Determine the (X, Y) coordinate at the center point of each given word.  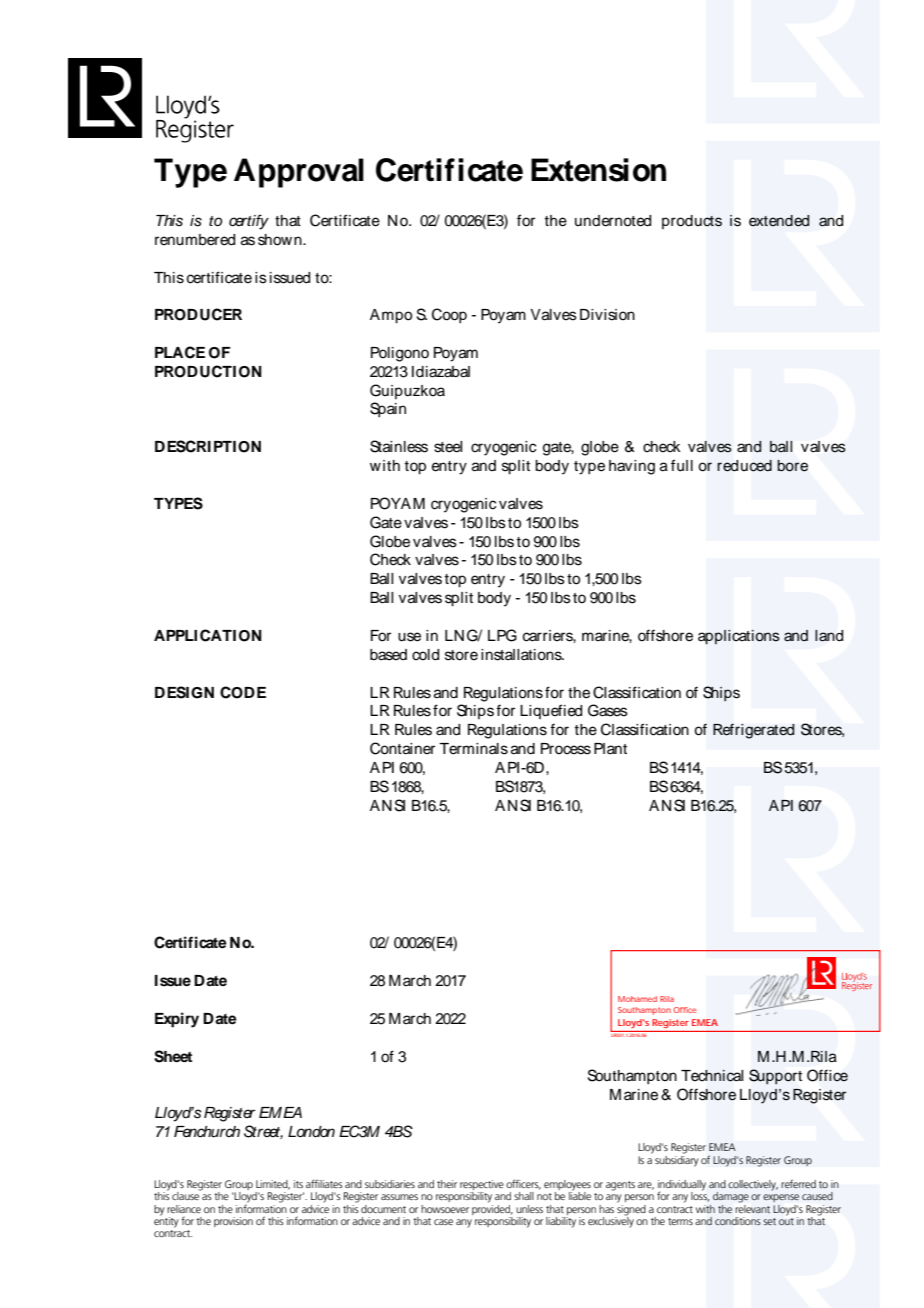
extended (779, 221)
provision (233, 1222)
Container (402, 748)
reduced (744, 466)
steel (448, 447)
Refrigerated (753, 731)
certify (249, 222)
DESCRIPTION (208, 446)
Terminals (473, 749)
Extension (598, 170)
